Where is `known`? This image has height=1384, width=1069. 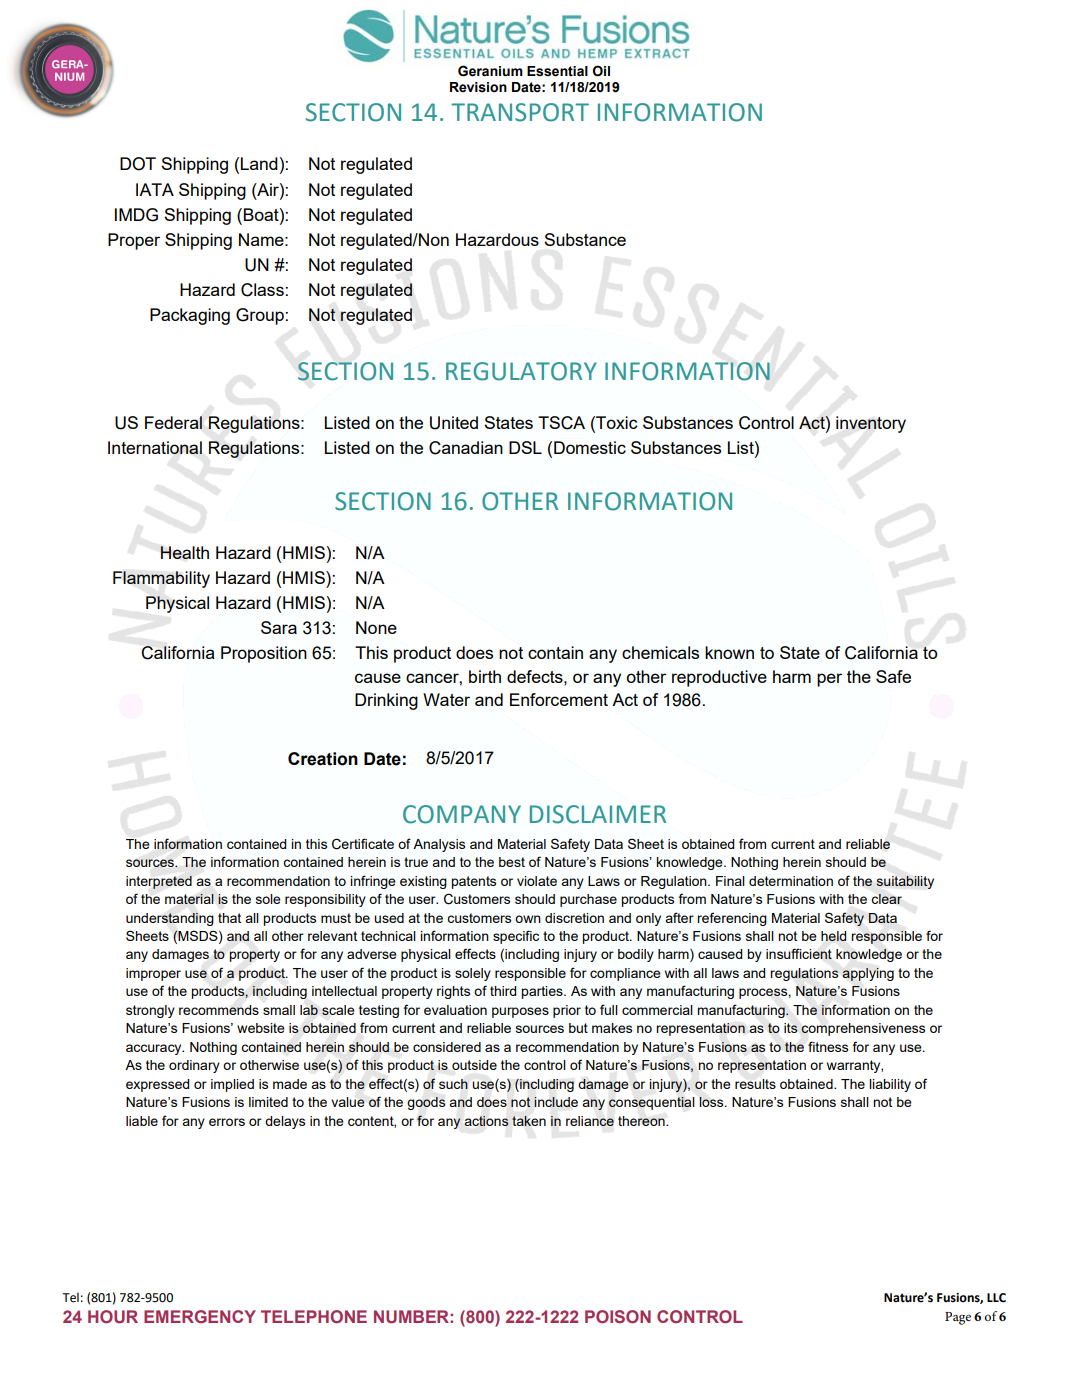
known is located at coordinates (729, 652).
